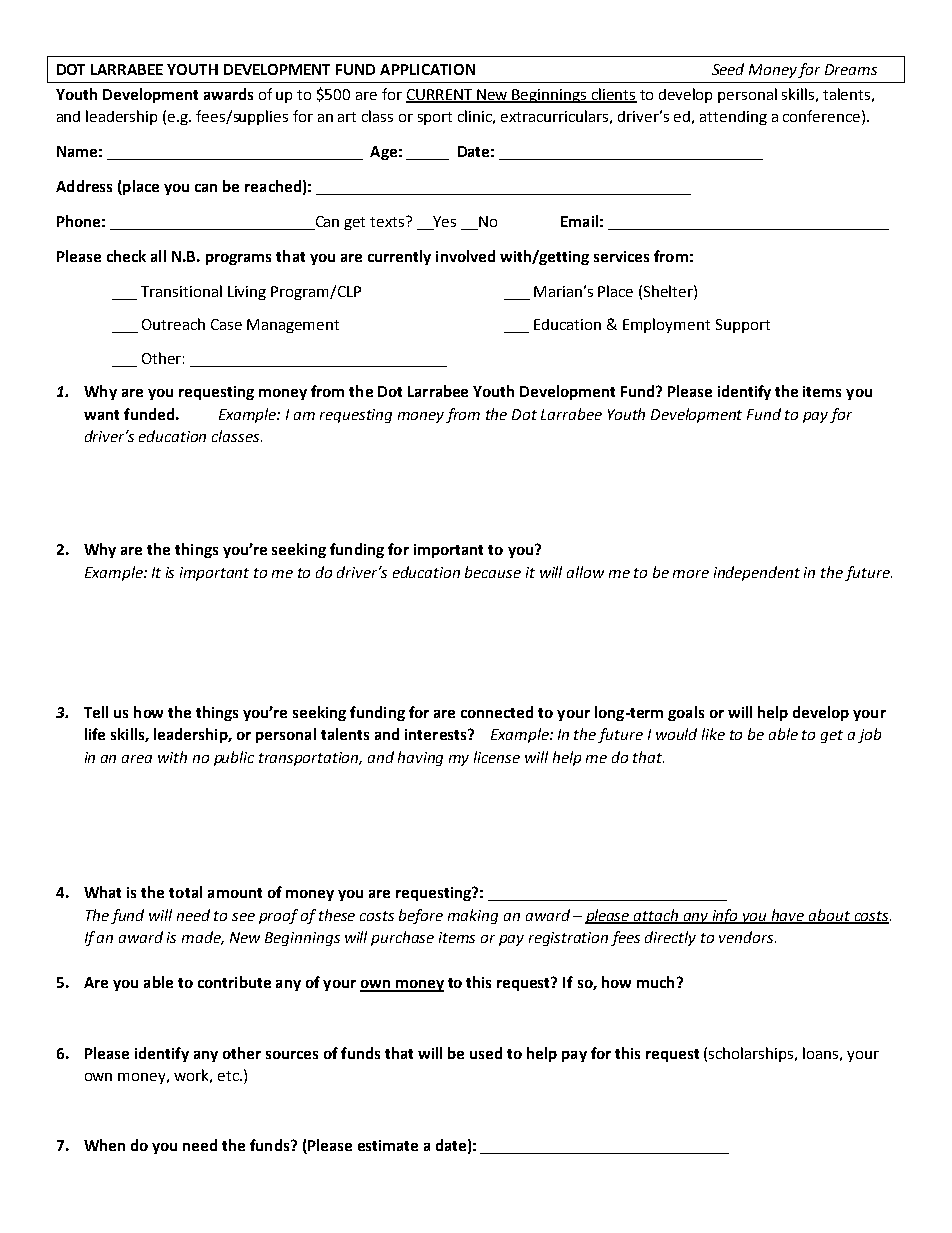  Describe the element at coordinates (84, 186) in the screenshot. I see `Address` at that location.
